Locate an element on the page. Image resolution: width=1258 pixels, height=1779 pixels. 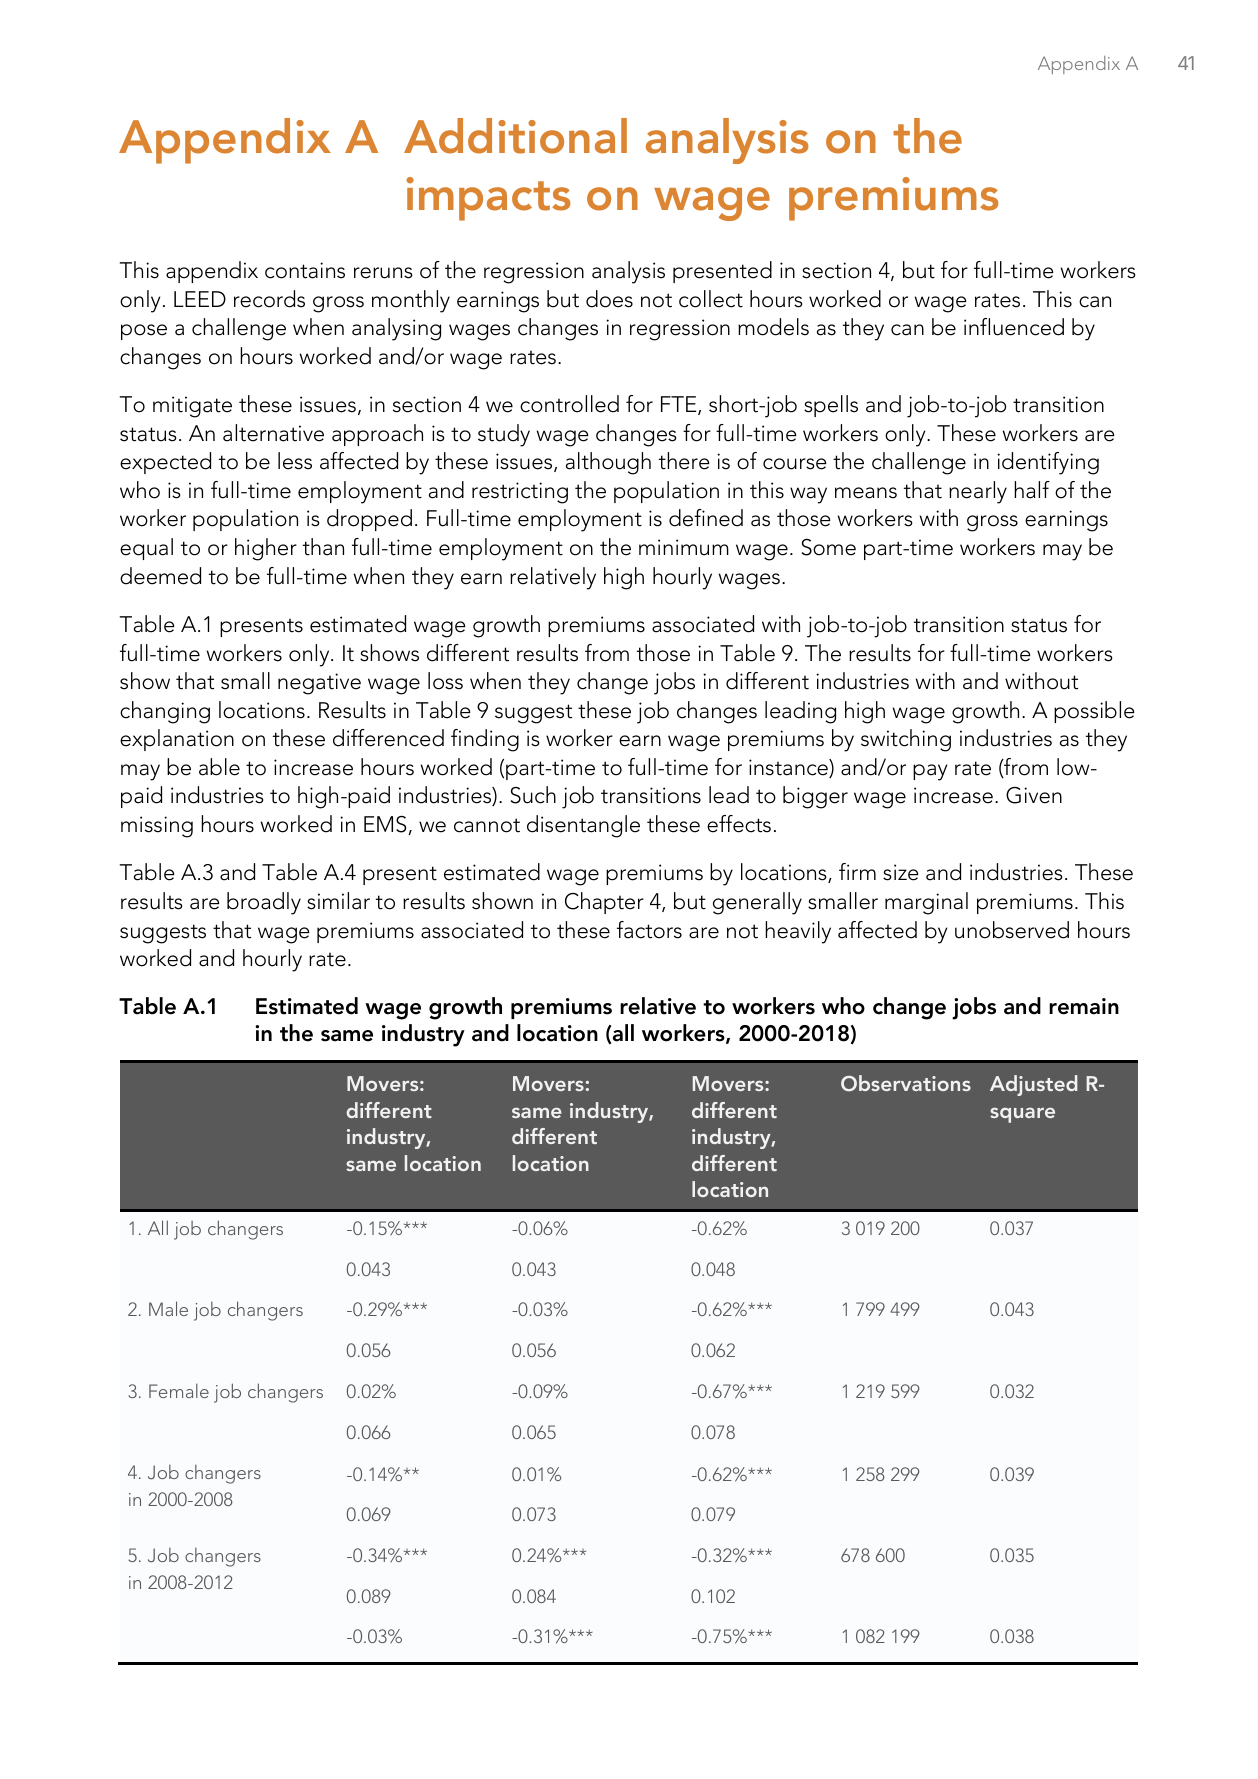
contains is located at coordinates (305, 270).
